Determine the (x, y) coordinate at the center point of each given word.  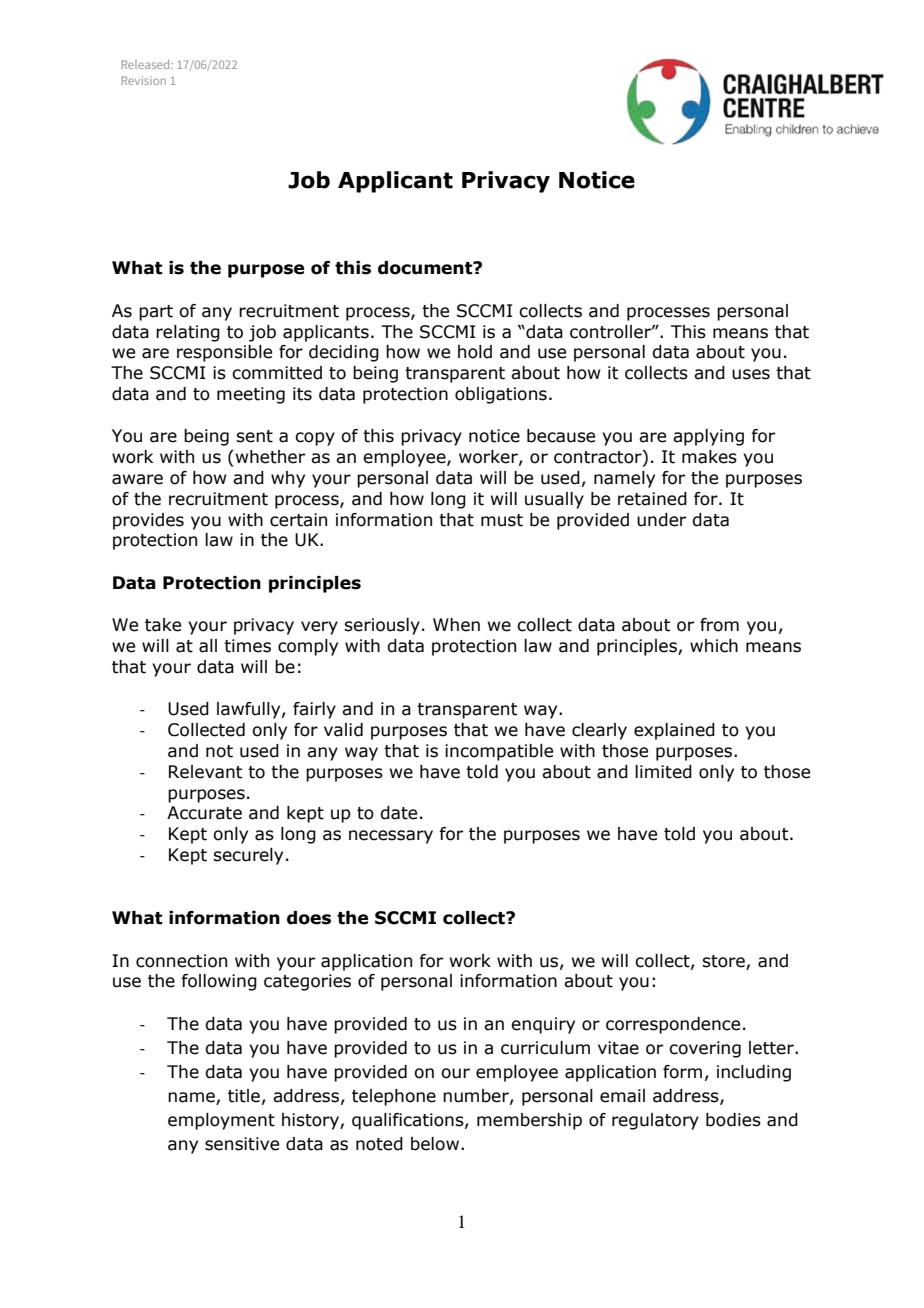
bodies (733, 1120)
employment (221, 1121)
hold (475, 352)
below (436, 1144)
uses (751, 374)
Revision (143, 80)
